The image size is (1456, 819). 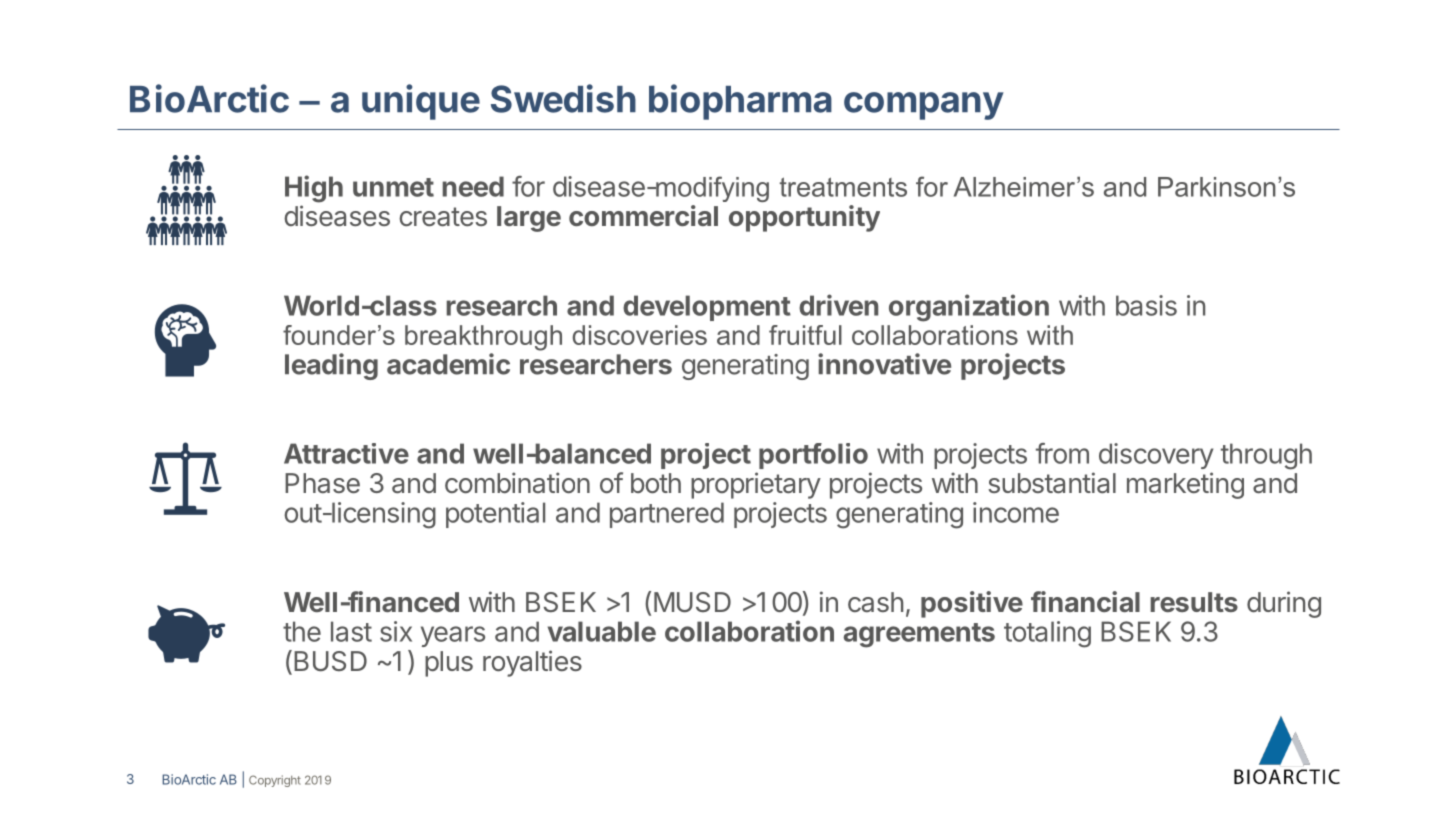 I want to click on unique, so click(x=421, y=102).
